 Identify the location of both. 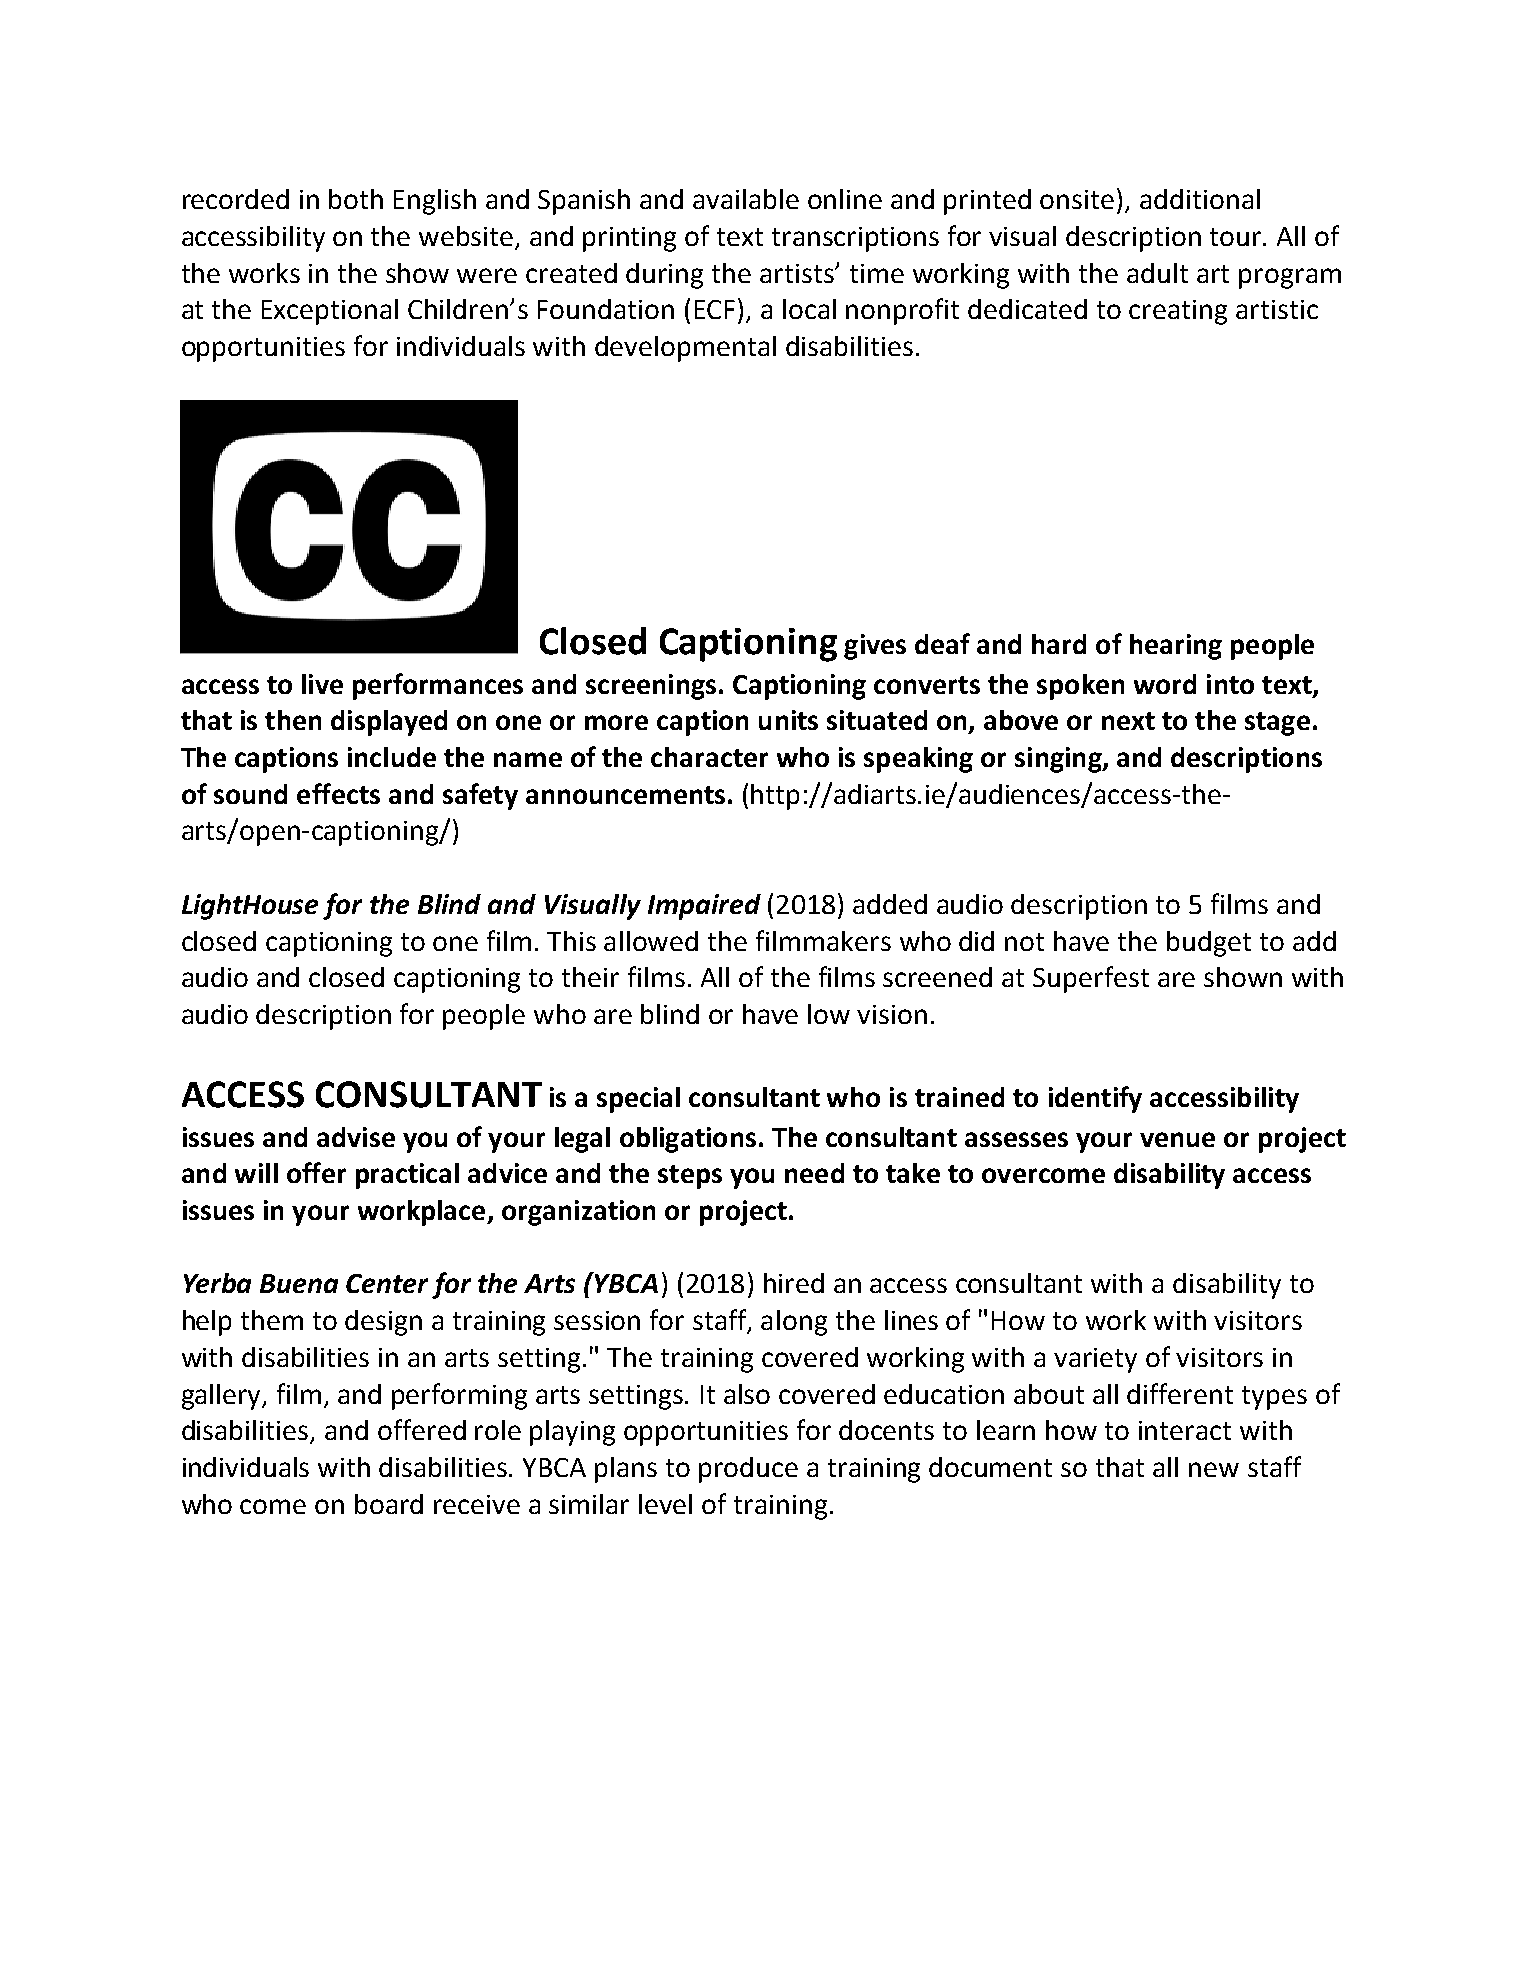
(356, 199).
